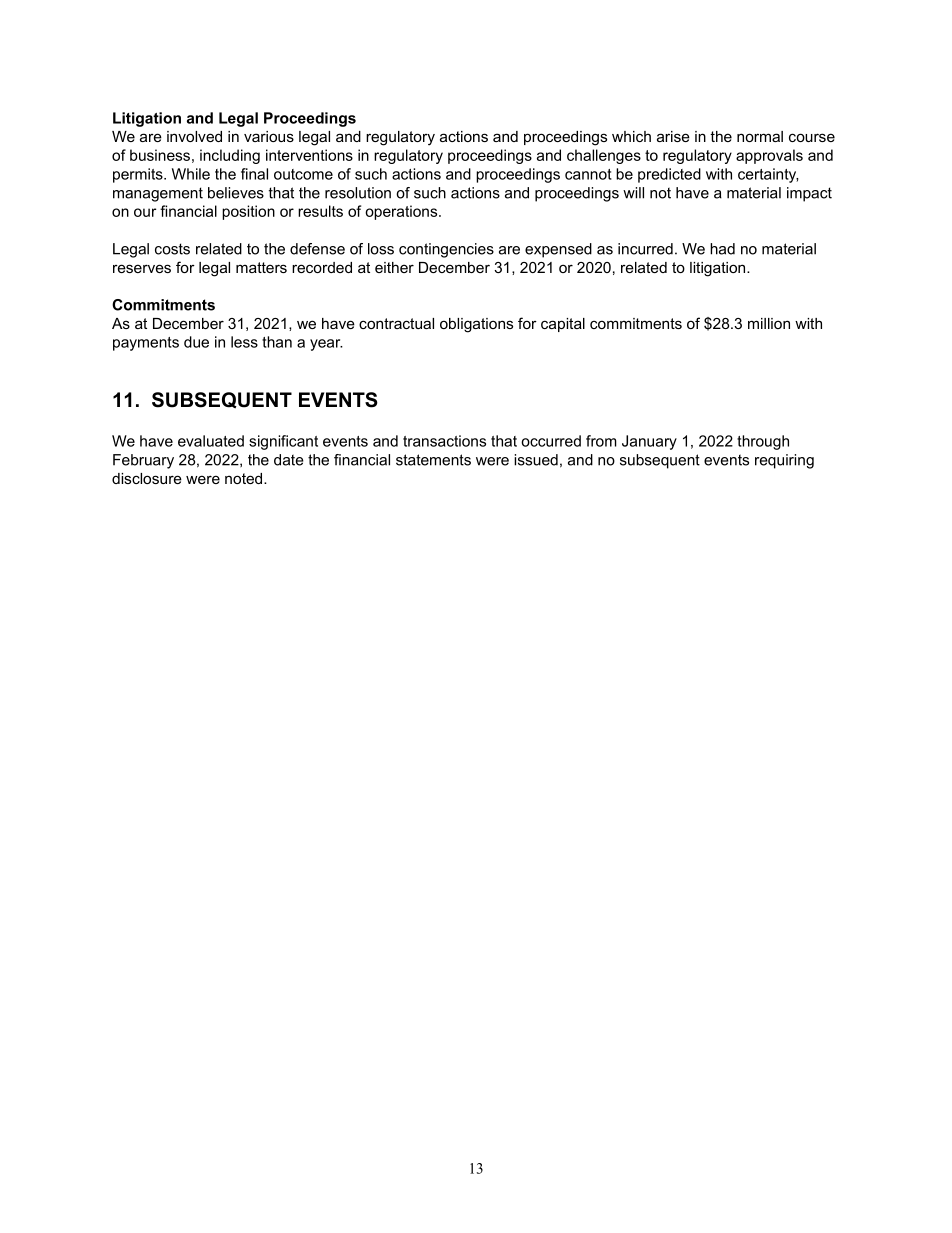  What do you see at coordinates (245, 478) in the screenshot?
I see `noted` at bounding box center [245, 478].
